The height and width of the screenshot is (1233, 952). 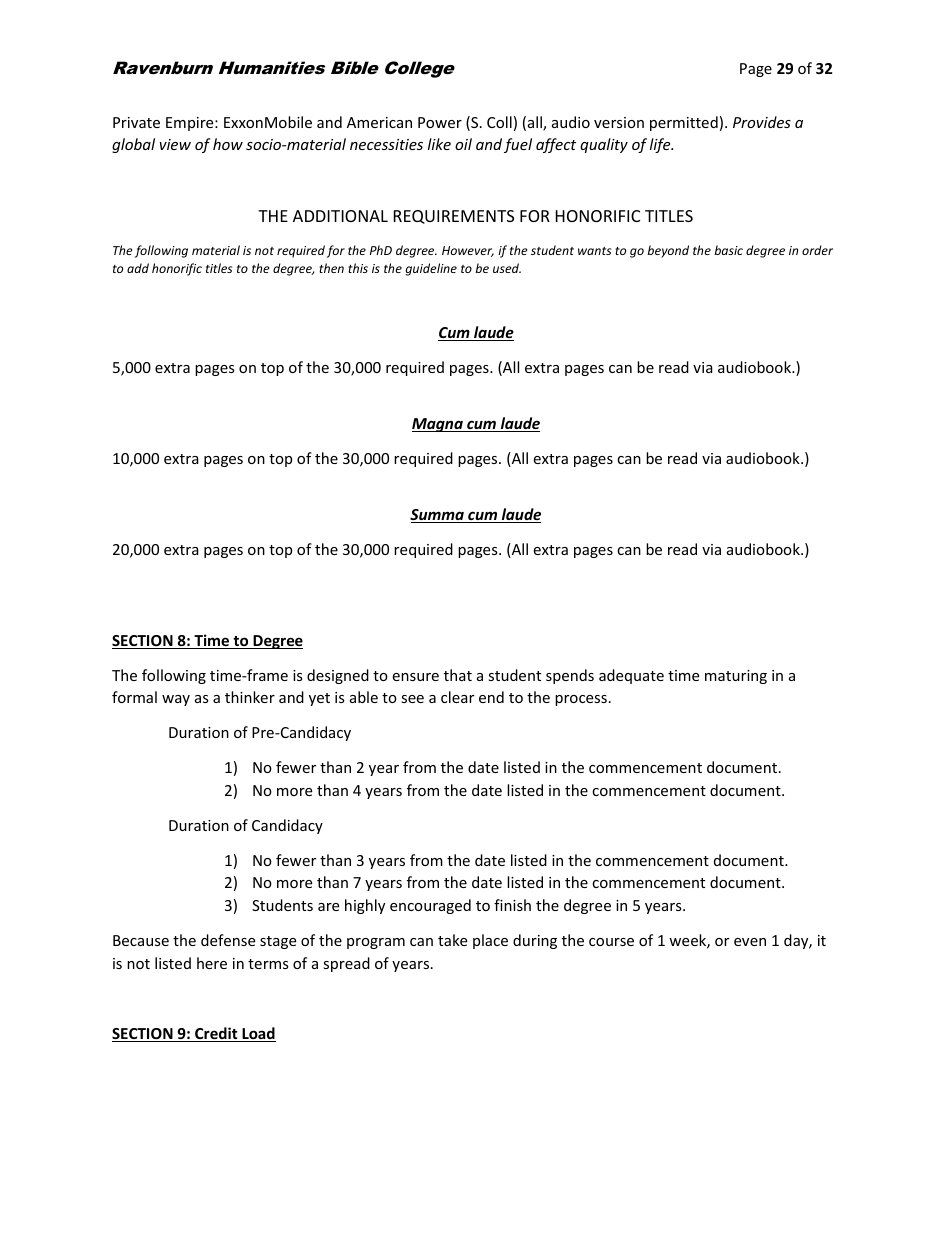 I want to click on oil, so click(x=463, y=144).
